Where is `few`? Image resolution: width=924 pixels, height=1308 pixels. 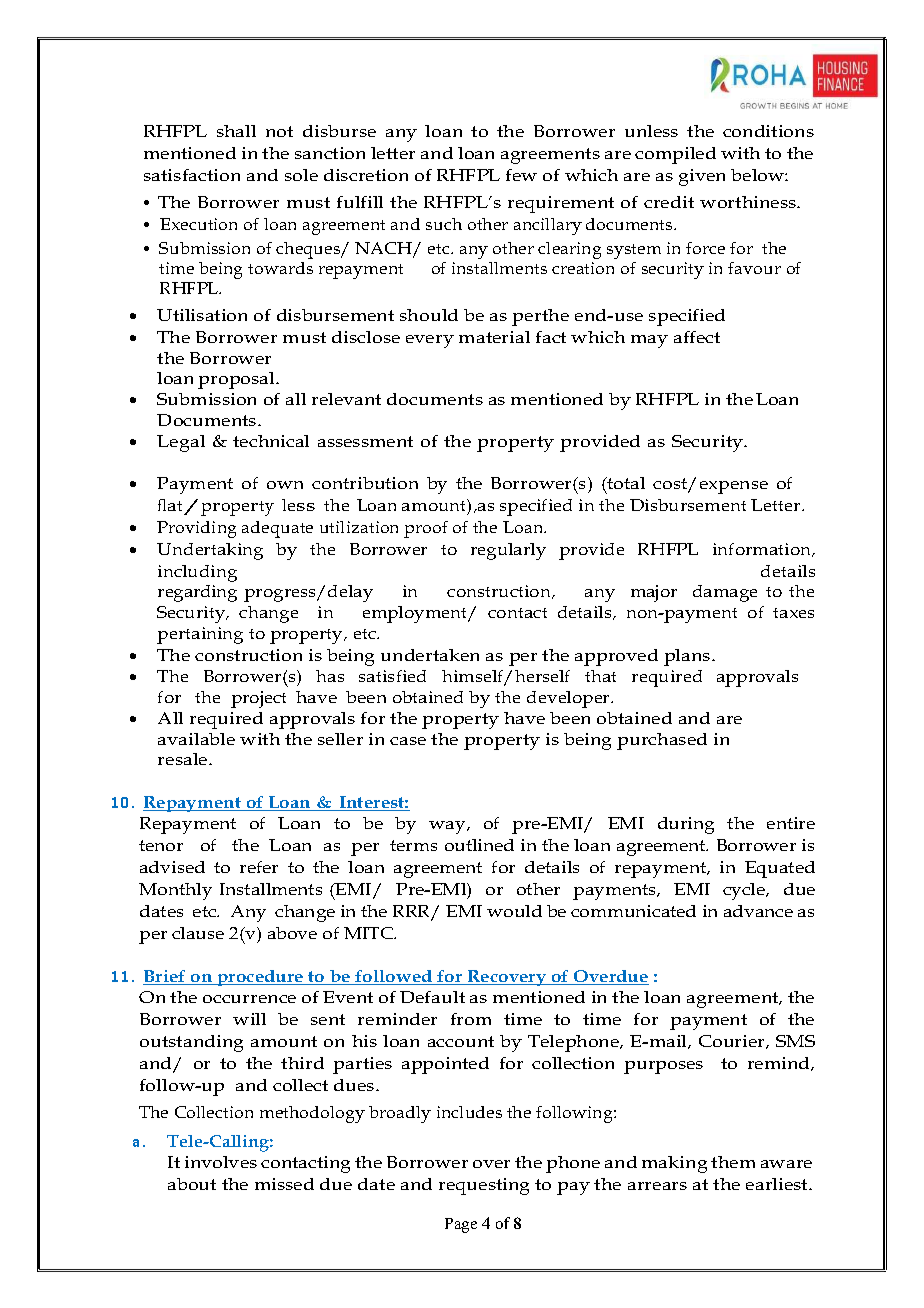 few is located at coordinates (521, 175).
